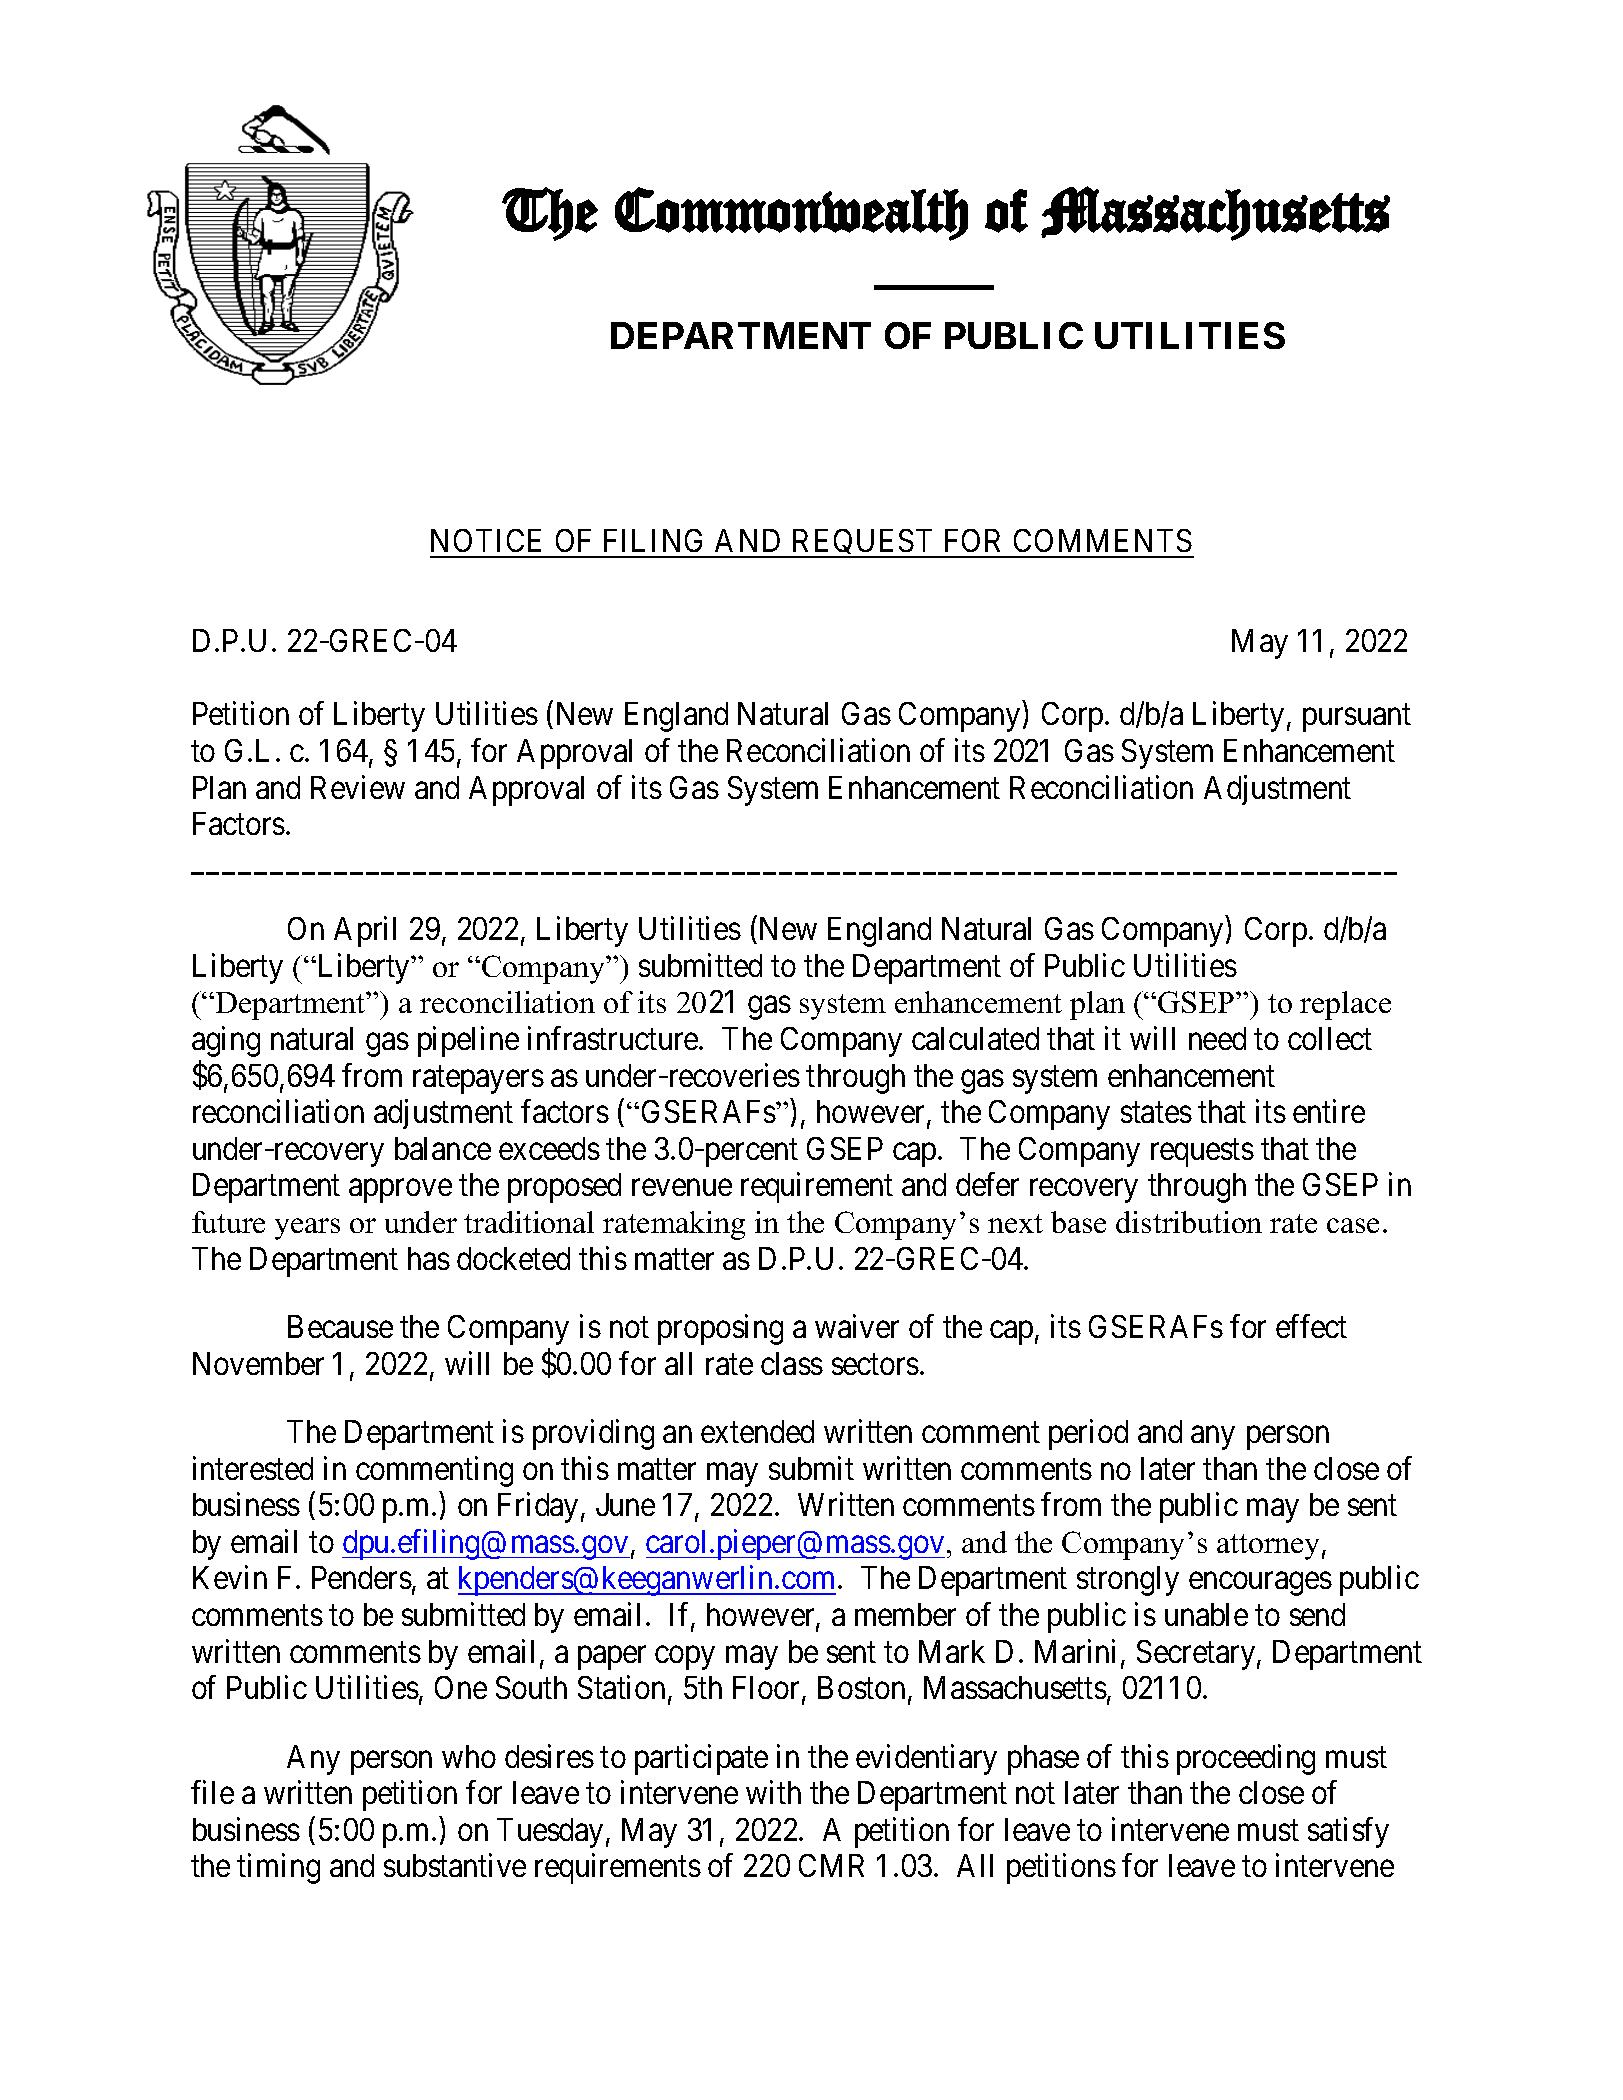  I want to click on extended, so click(757, 1431).
